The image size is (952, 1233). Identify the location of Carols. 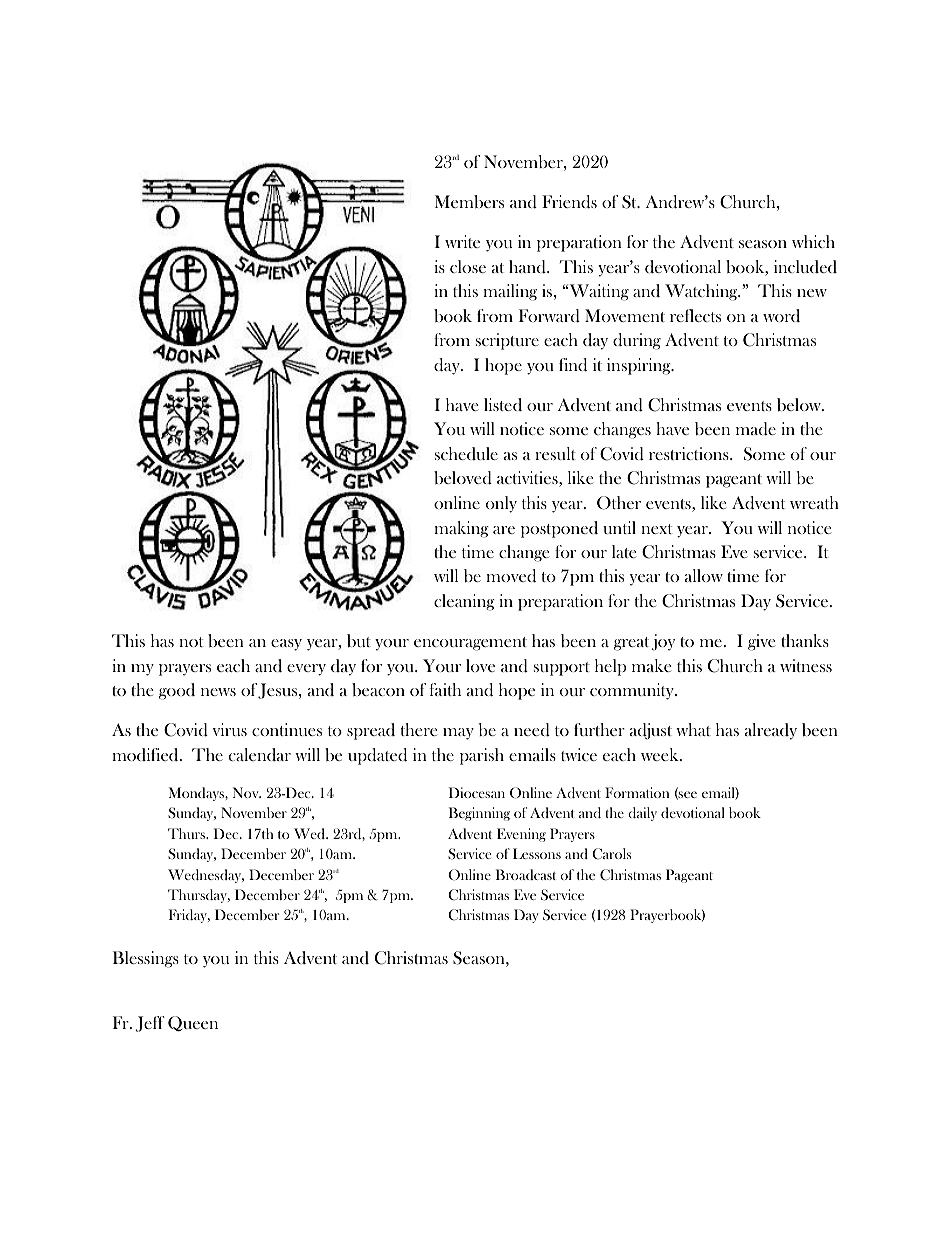
(611, 854).
